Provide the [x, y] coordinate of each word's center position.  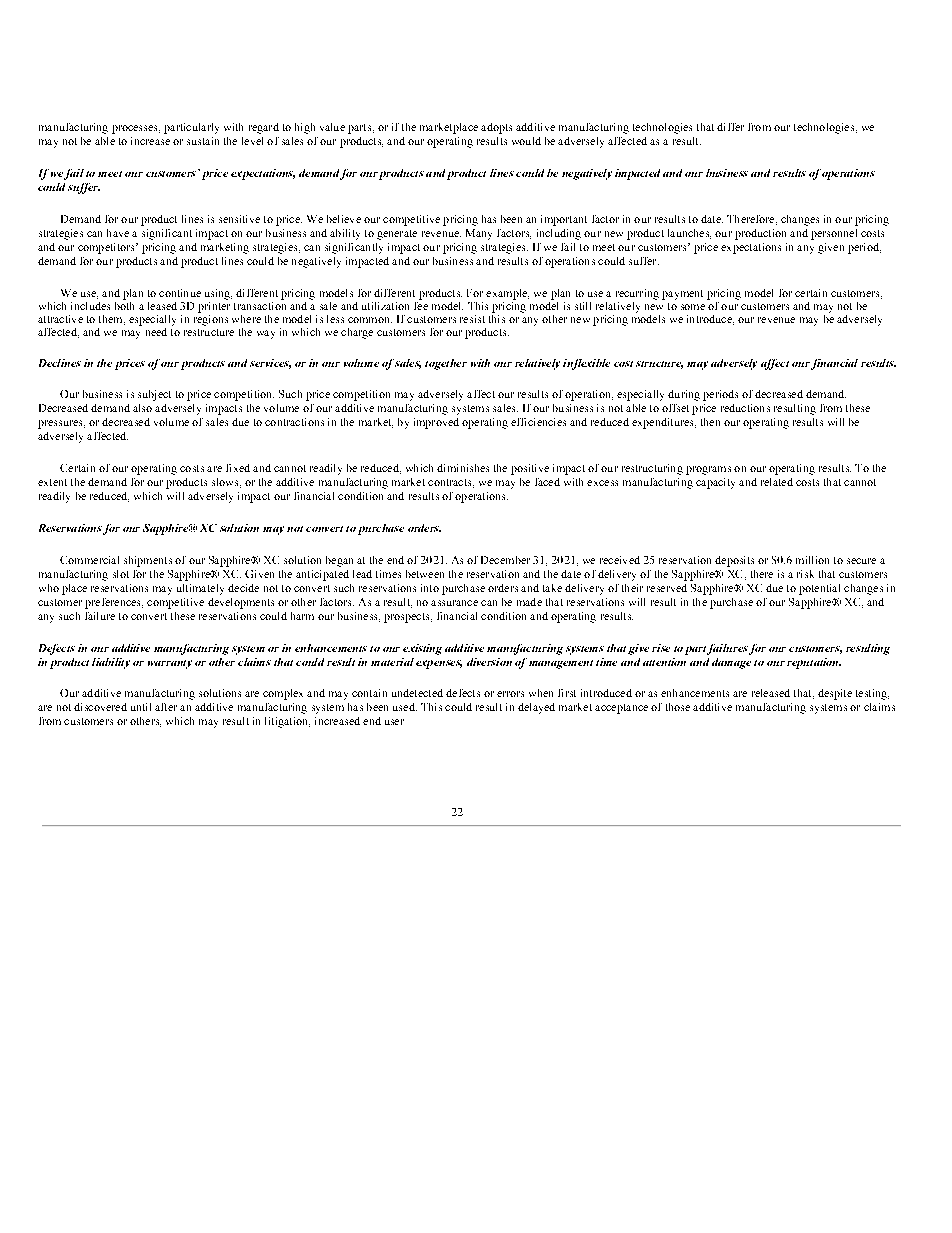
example [507, 294]
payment [682, 295]
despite [835, 694]
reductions [745, 408]
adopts [496, 128]
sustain [203, 141]
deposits [734, 561]
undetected [417, 693]
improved [436, 423]
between [425, 574]
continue [180, 293]
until [141, 707]
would [526, 141]
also [142, 408]
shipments [148, 561]
